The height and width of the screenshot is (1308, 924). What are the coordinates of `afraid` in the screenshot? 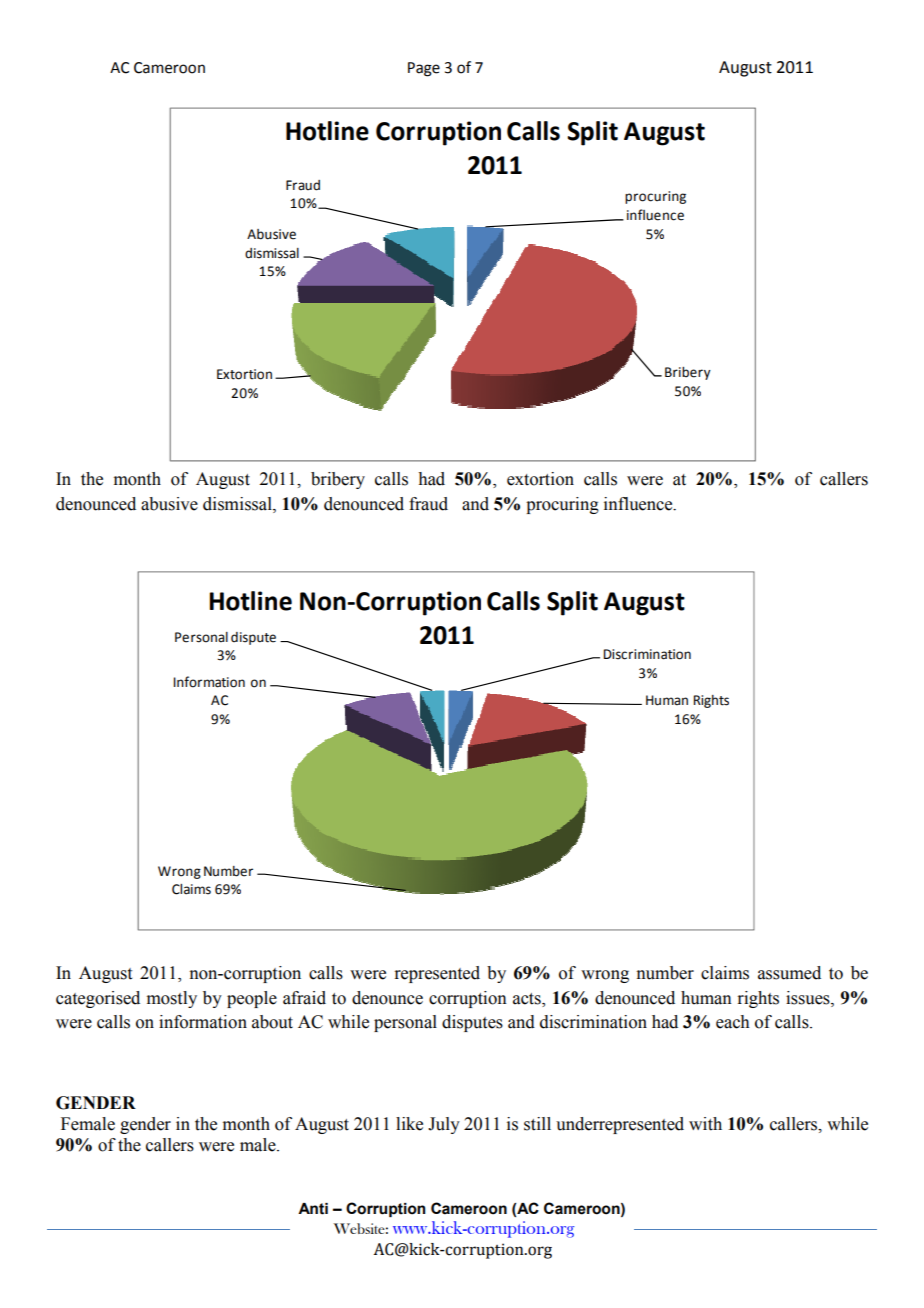 It's located at (304, 998).
